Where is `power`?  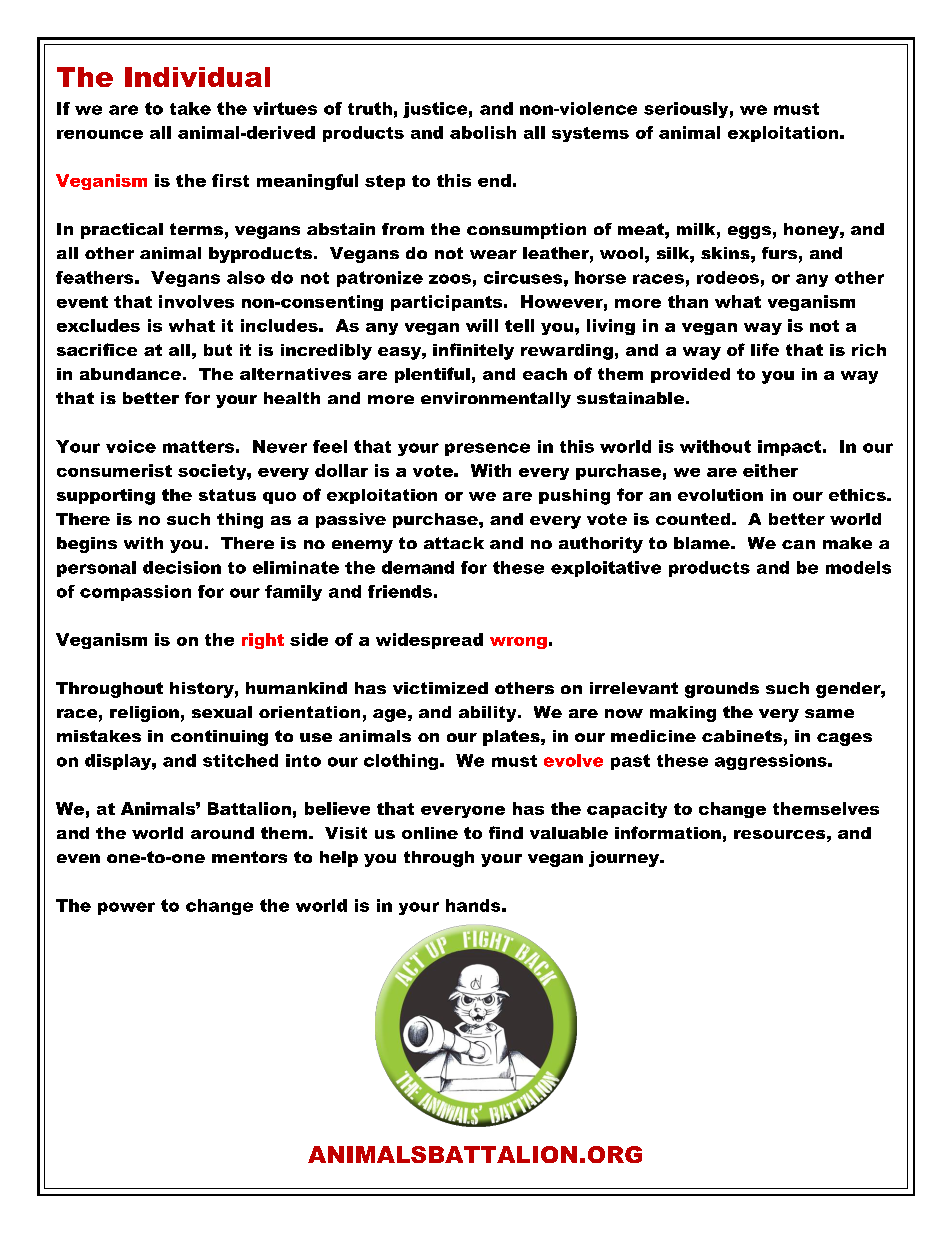 power is located at coordinates (126, 908).
